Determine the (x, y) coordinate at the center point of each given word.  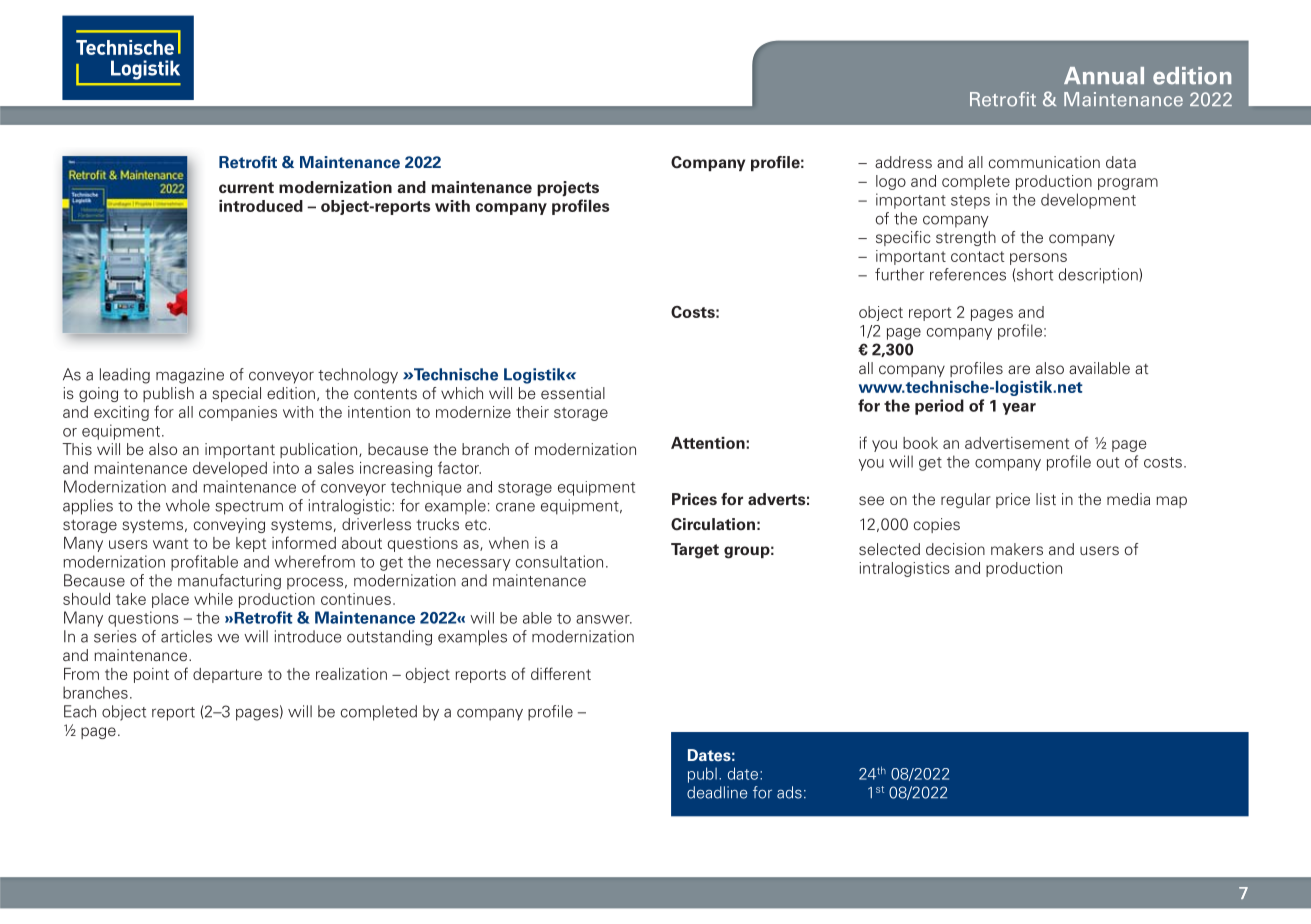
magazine (190, 376)
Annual (1104, 76)
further (899, 274)
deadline (717, 792)
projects (568, 189)
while (213, 599)
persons (1038, 259)
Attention (709, 443)
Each (80, 711)
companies (238, 413)
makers (1017, 549)
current (246, 188)
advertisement (1017, 443)
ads (789, 792)
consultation (559, 561)
